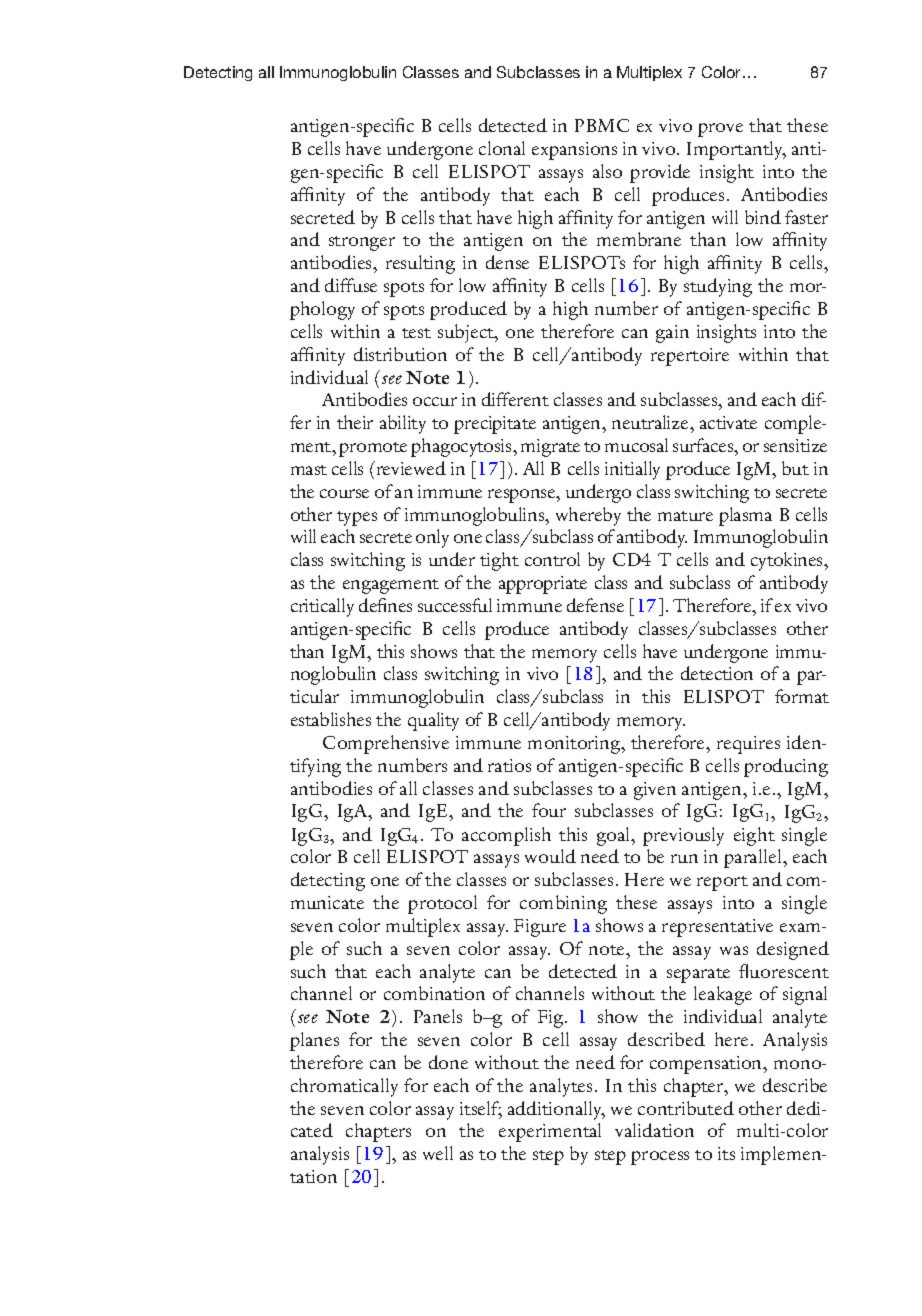  What do you see at coordinates (722, 883) in the screenshot?
I see `report` at bounding box center [722, 883].
